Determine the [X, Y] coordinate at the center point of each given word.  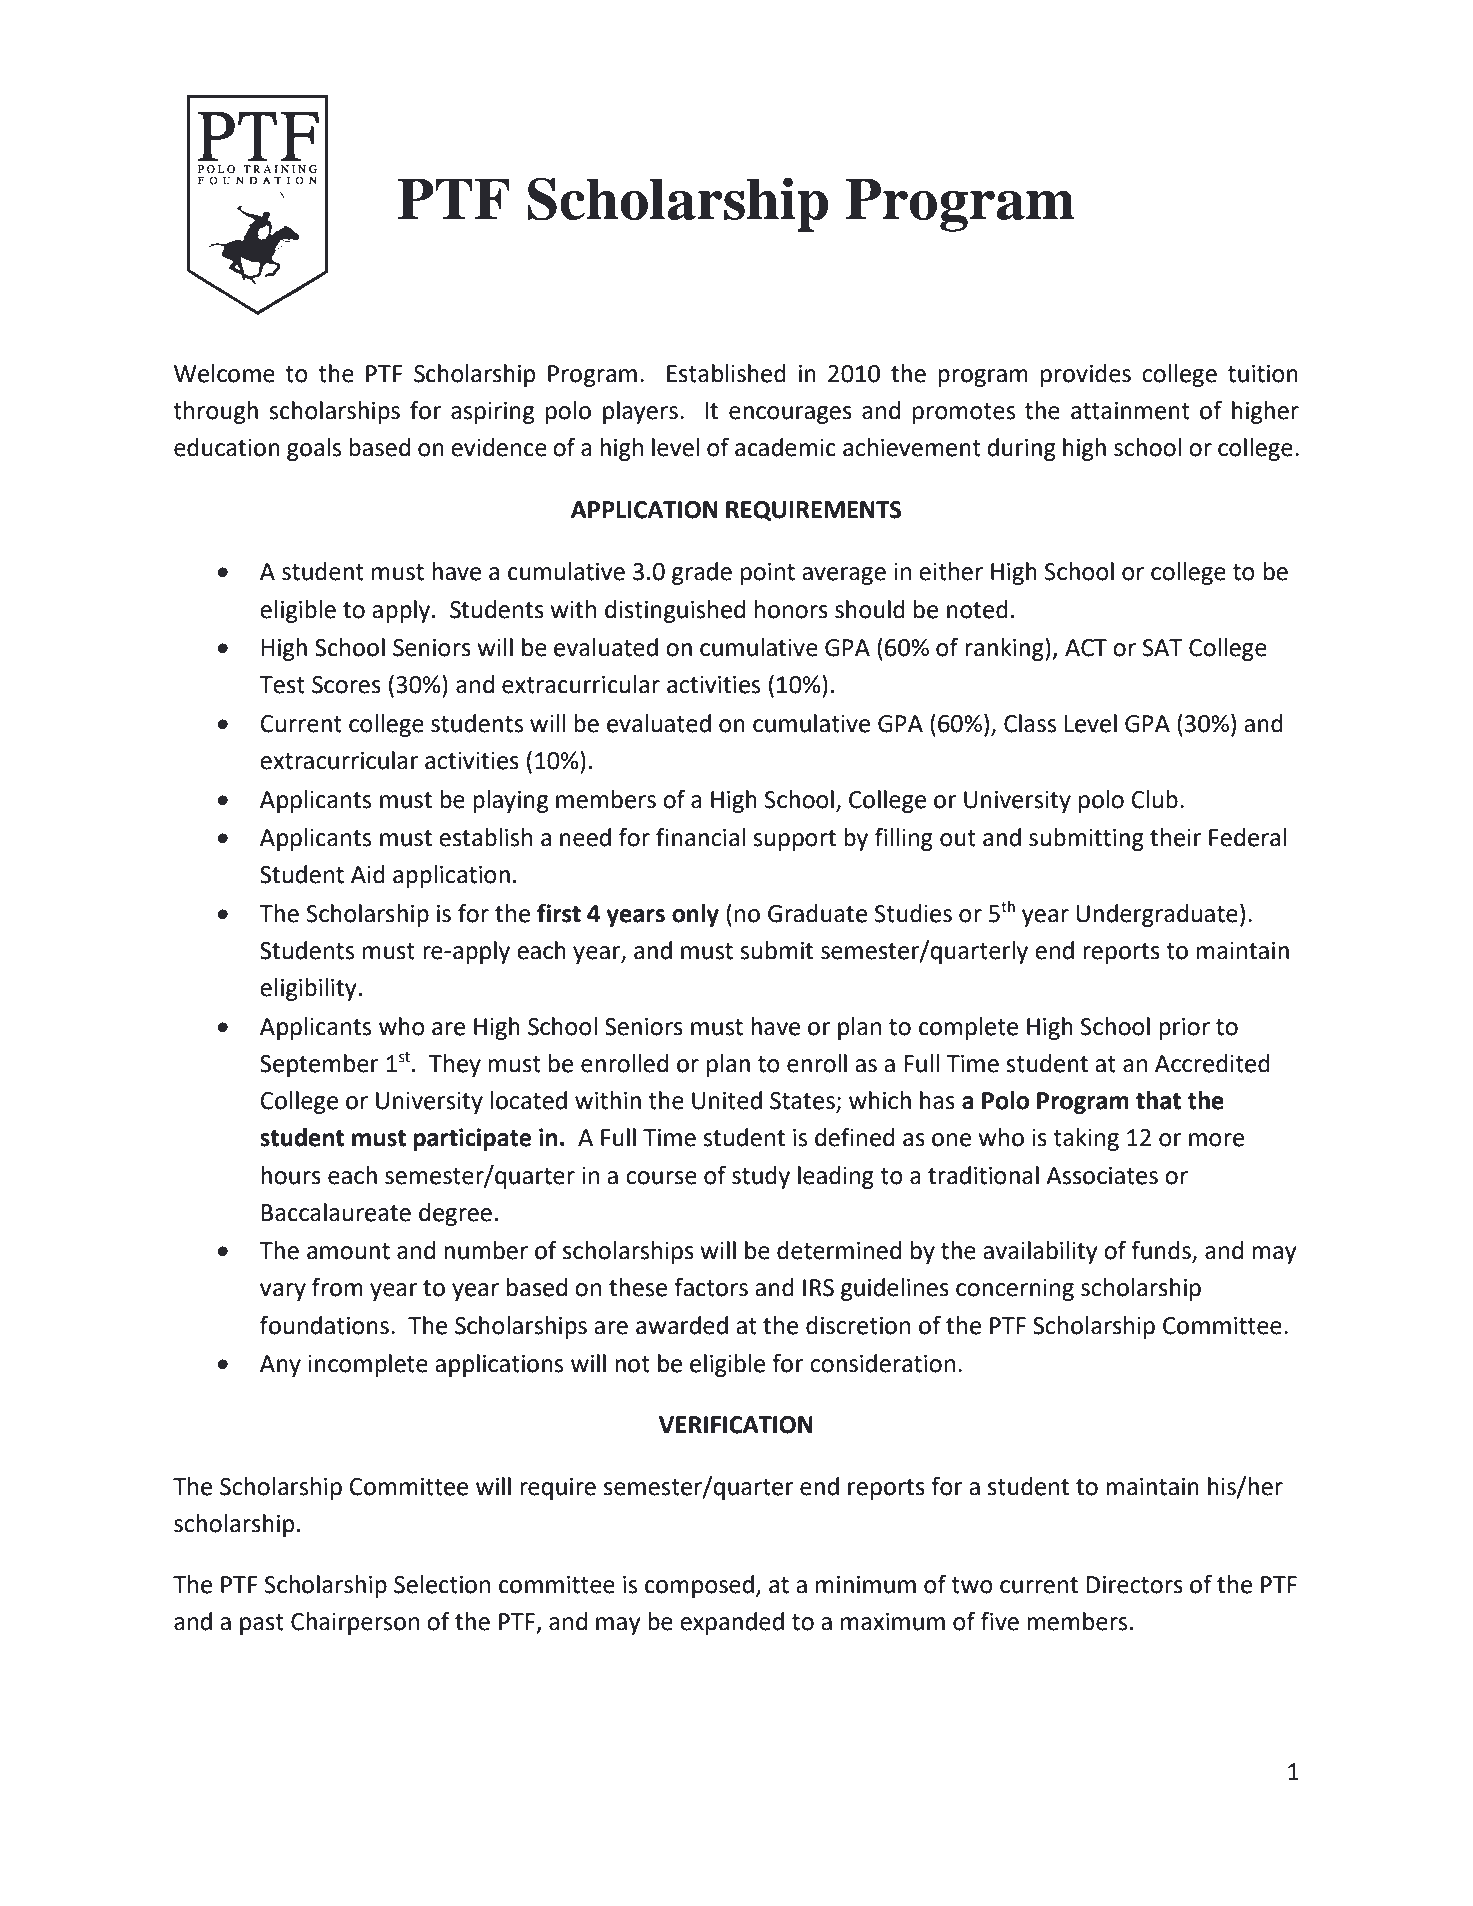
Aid [368, 874]
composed [699, 1586]
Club [1155, 799]
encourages [790, 415]
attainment [1130, 411]
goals [314, 449]
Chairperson [355, 1623]
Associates [1102, 1176]
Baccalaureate [336, 1212]
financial [700, 837]
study [761, 1177]
